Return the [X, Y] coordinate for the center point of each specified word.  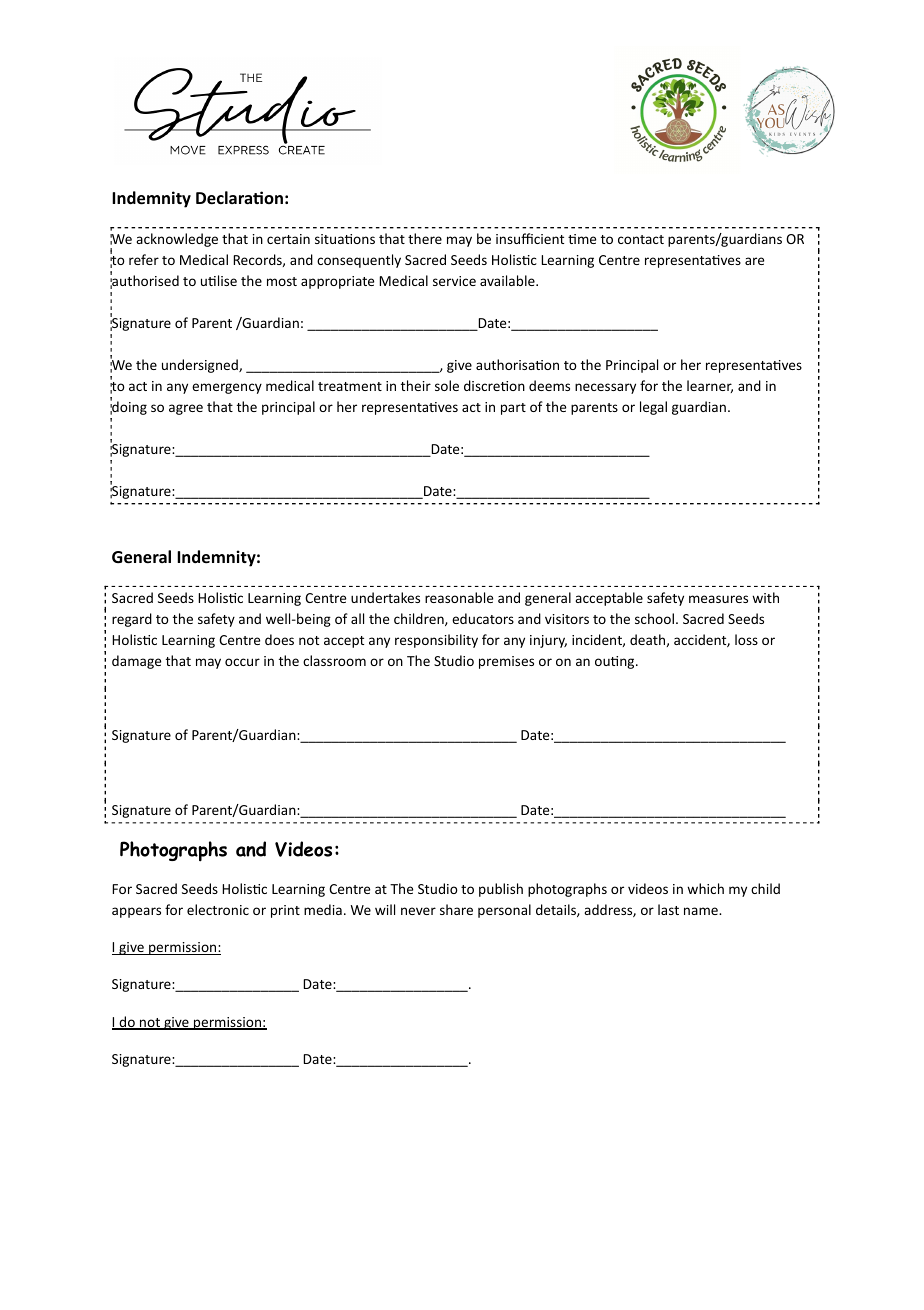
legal [653, 408]
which [705, 888]
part [513, 409]
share [456, 909]
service [454, 281]
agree [186, 409]
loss [746, 639]
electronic [218, 909]
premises [506, 662]
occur [242, 662]
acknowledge [177, 240]
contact [641, 239]
